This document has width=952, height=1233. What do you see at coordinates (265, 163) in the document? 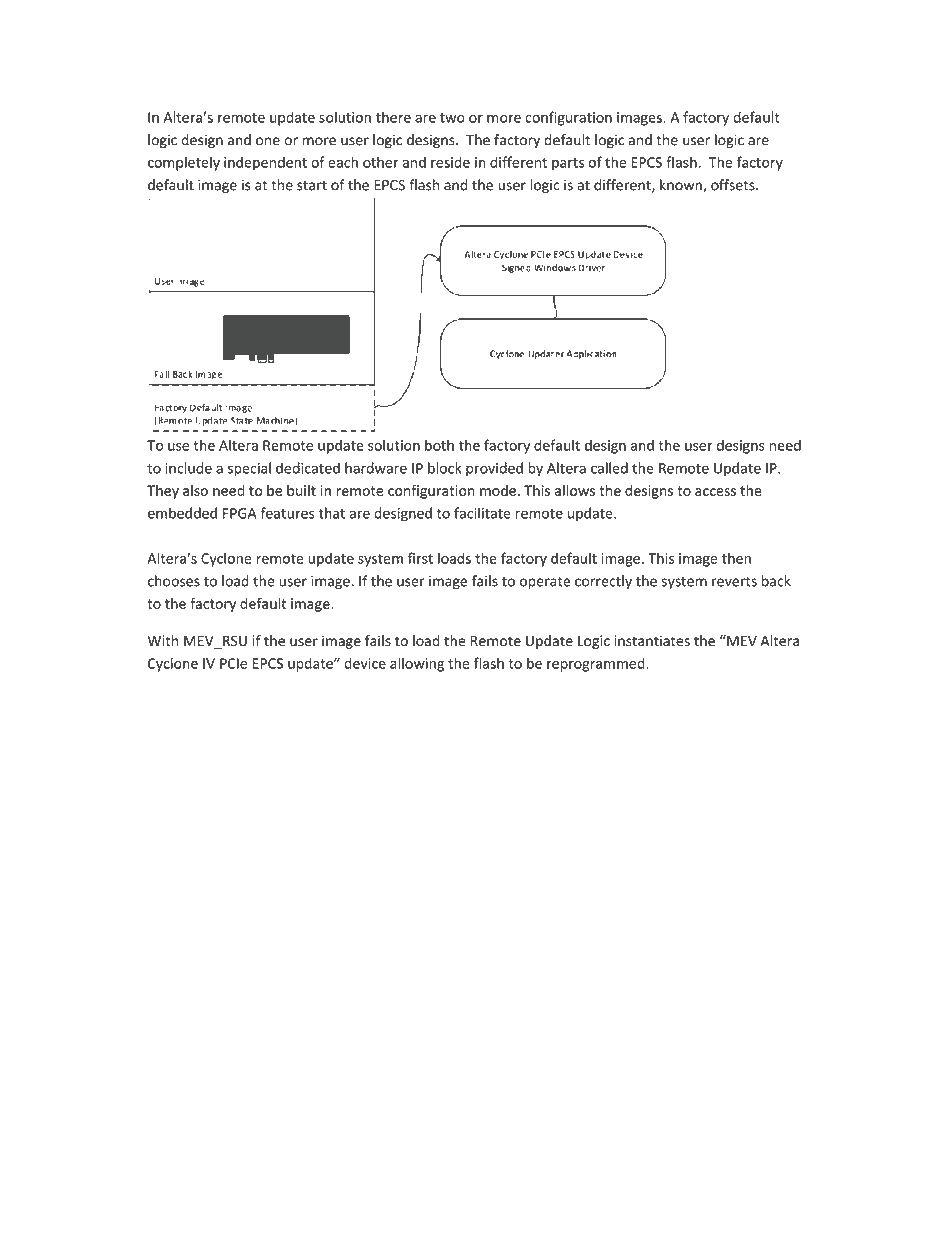
I see `independent` at bounding box center [265, 163].
